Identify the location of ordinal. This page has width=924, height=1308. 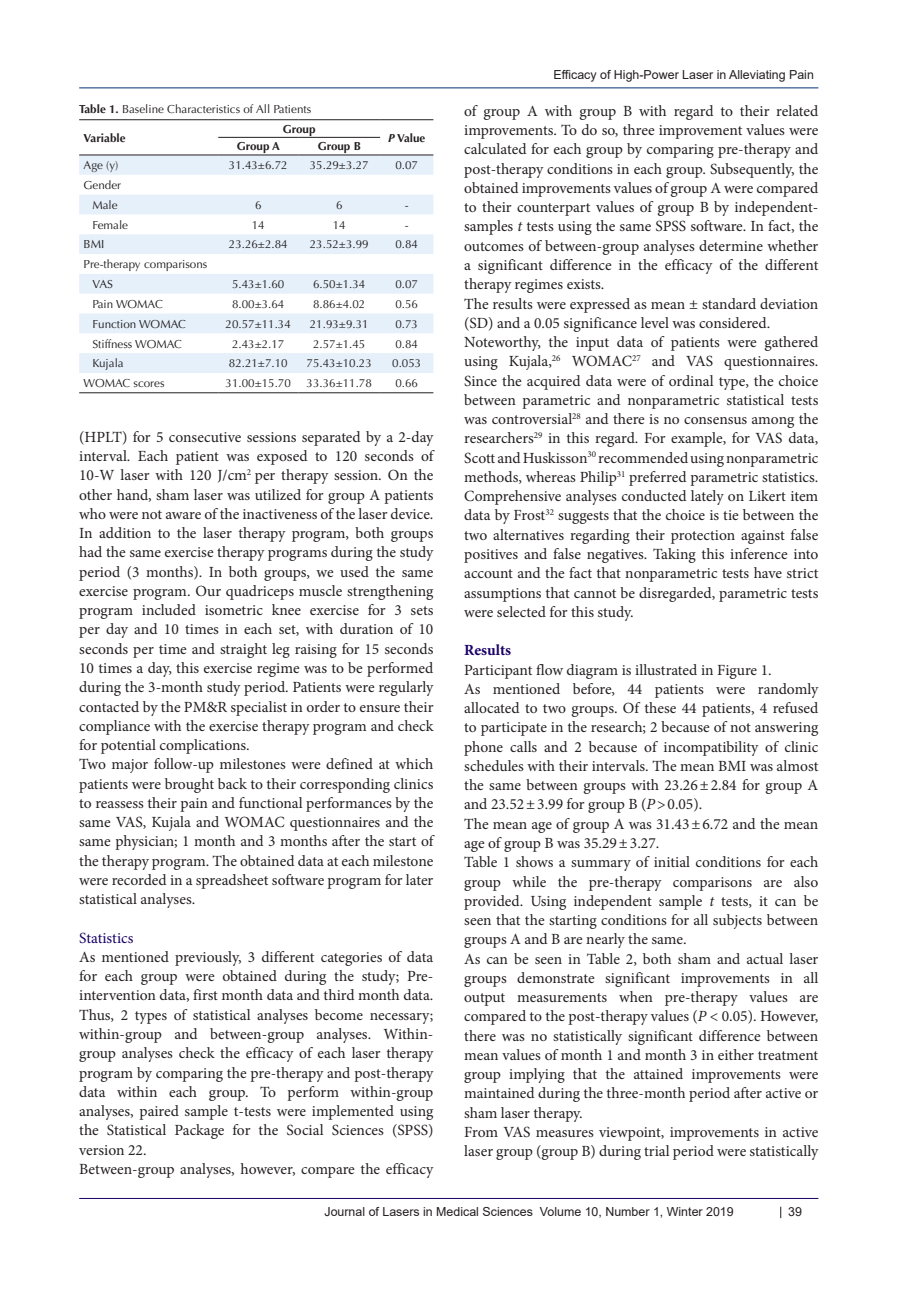
(691, 380).
